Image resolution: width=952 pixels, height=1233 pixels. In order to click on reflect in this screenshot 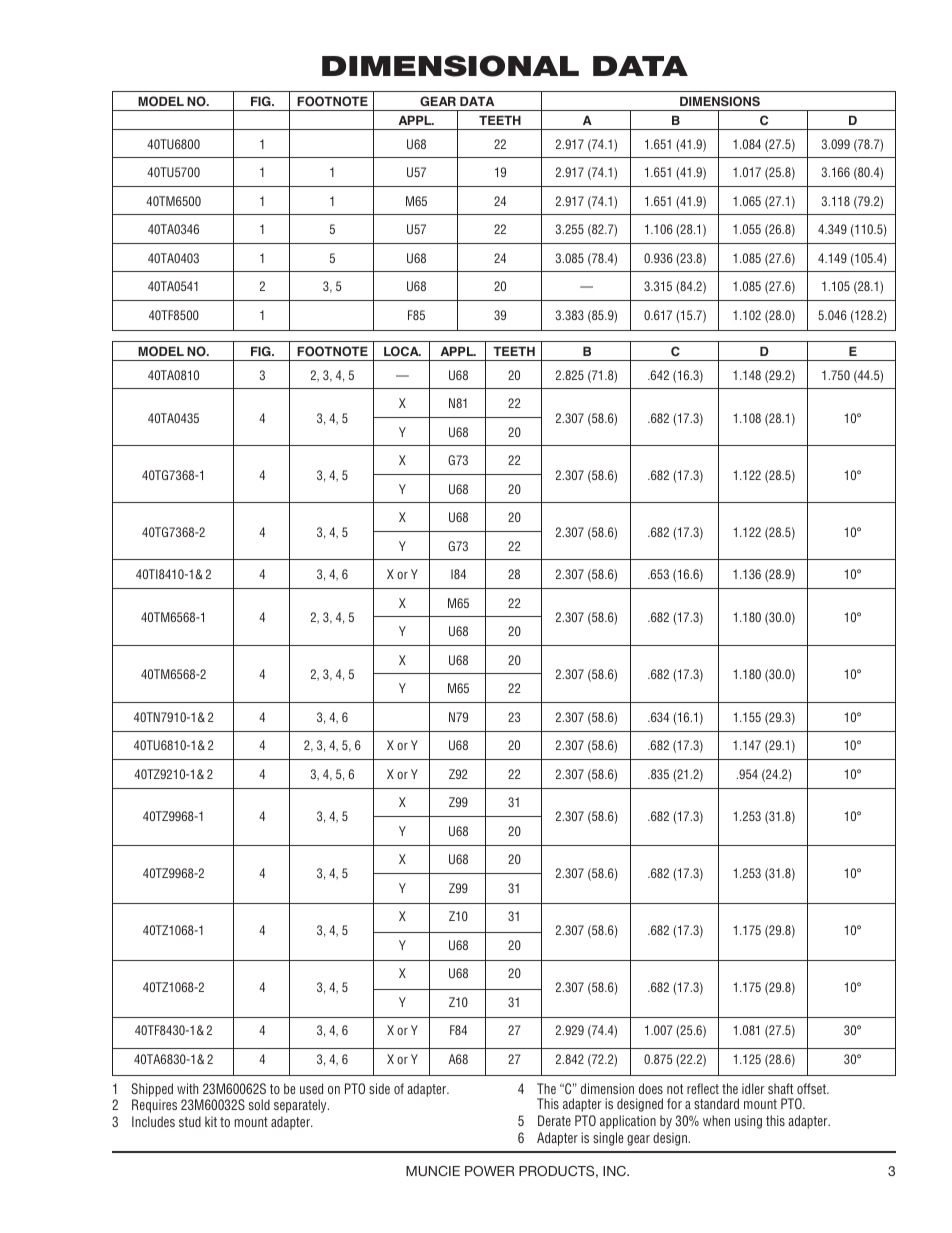, I will do `click(703, 1088)`.
